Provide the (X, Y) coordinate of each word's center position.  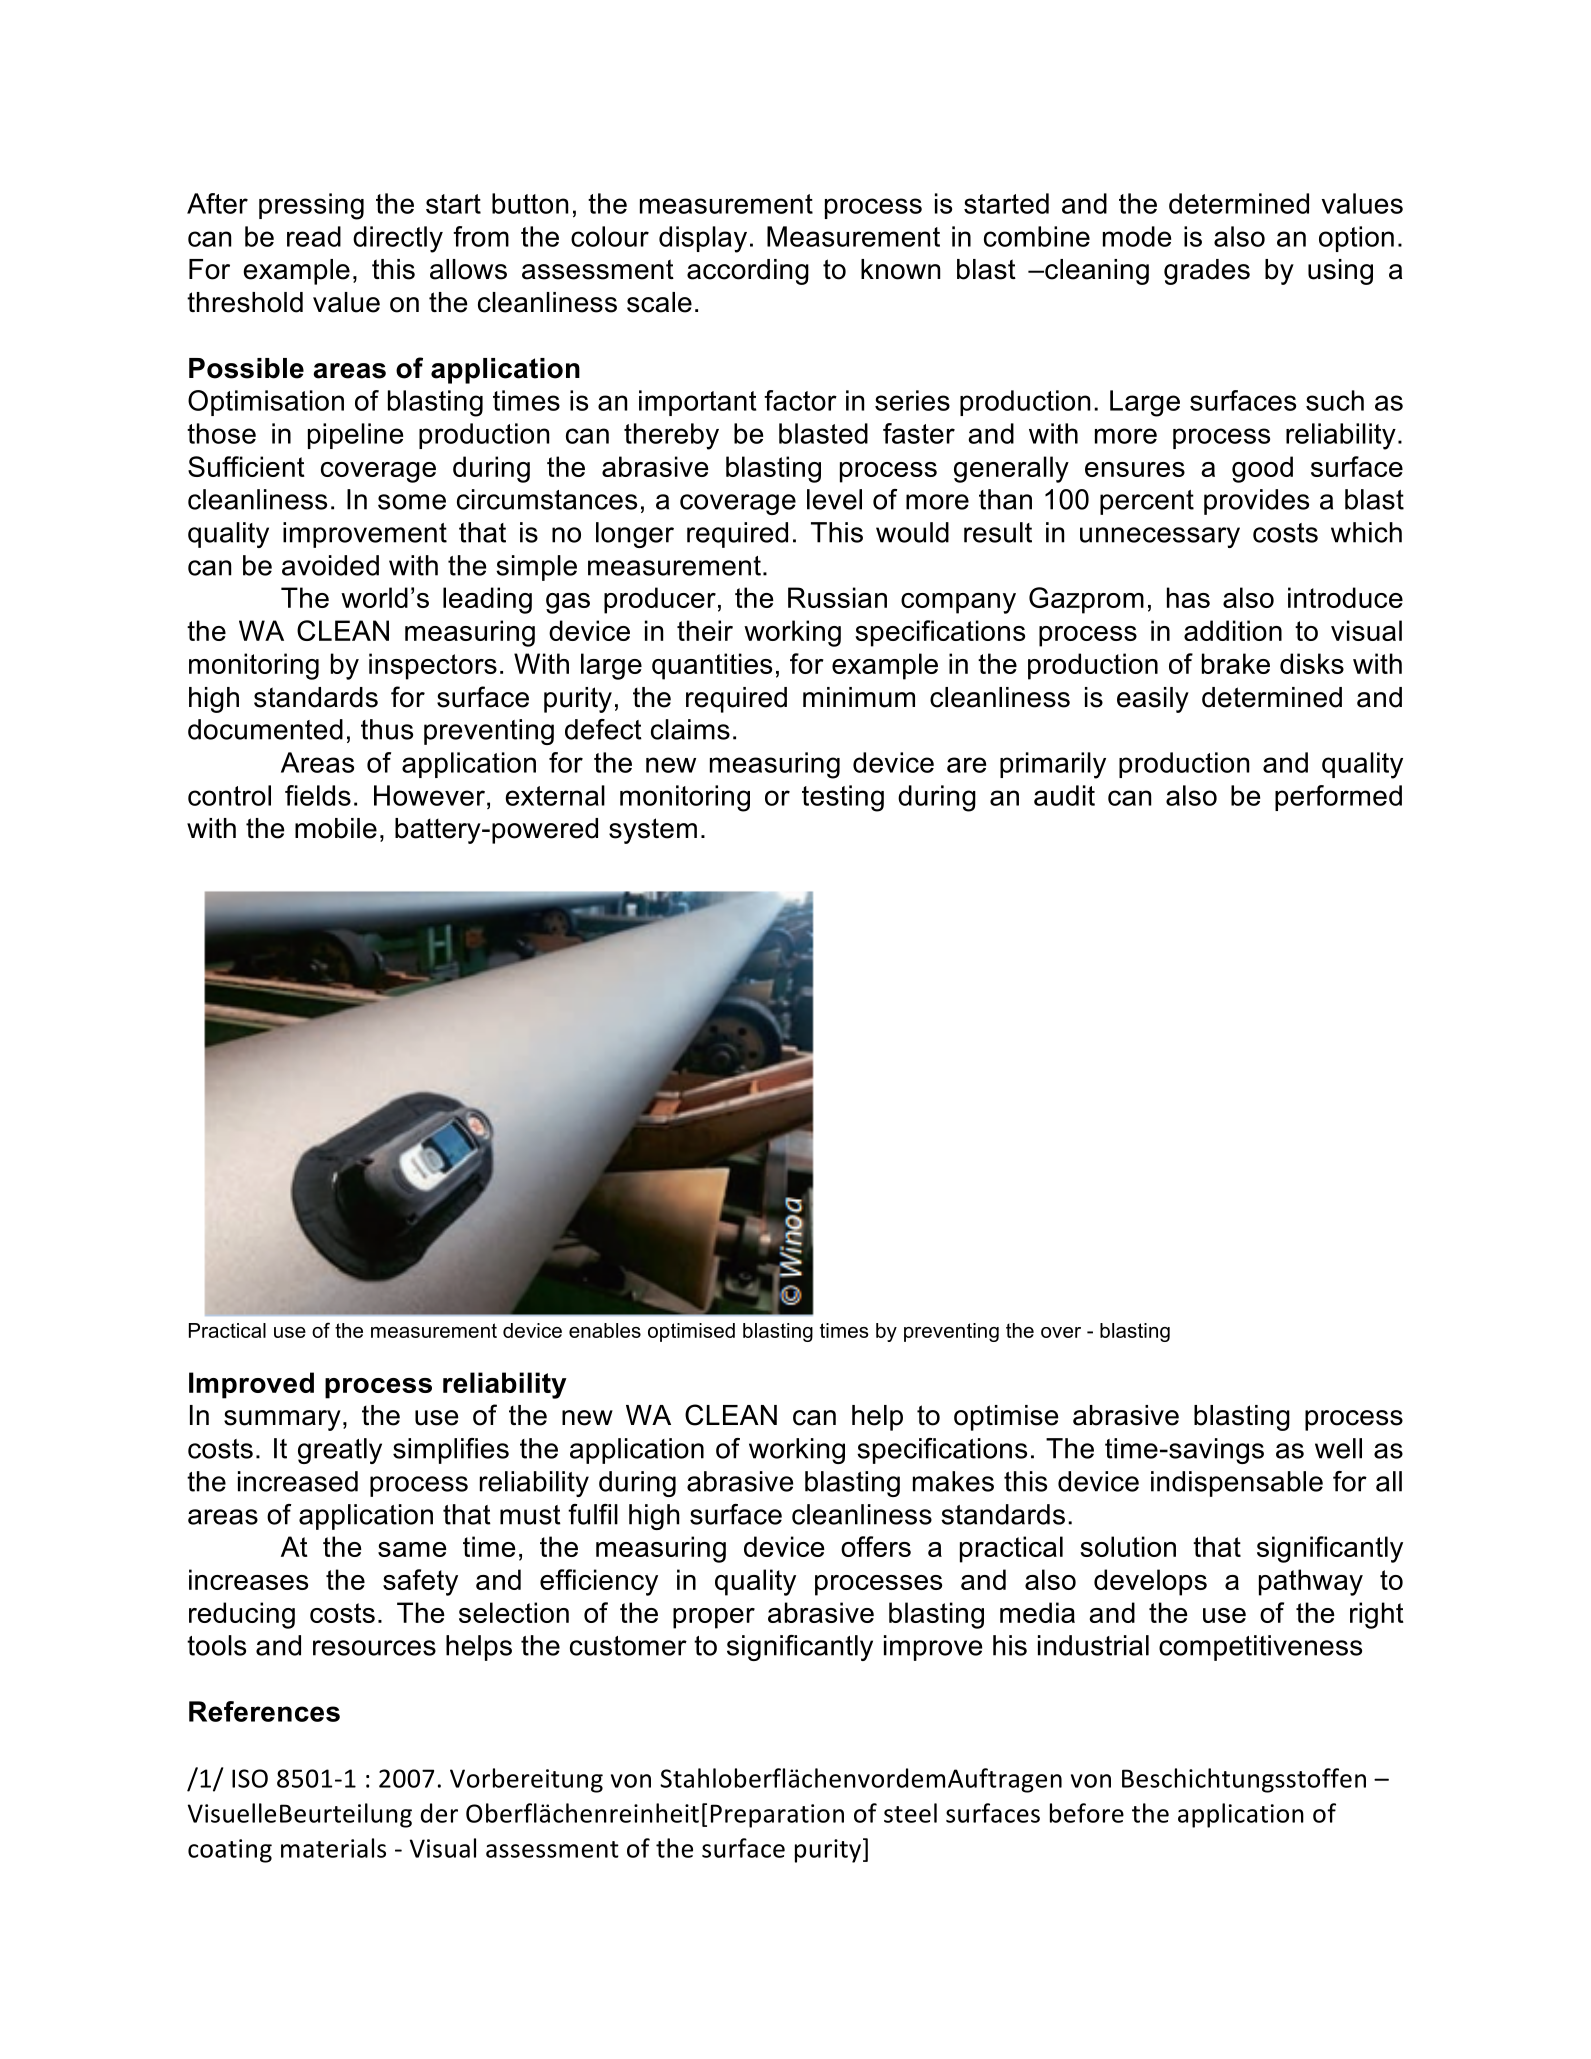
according (748, 272)
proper (714, 1618)
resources (374, 1648)
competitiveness (1260, 1648)
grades (1207, 272)
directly (398, 239)
